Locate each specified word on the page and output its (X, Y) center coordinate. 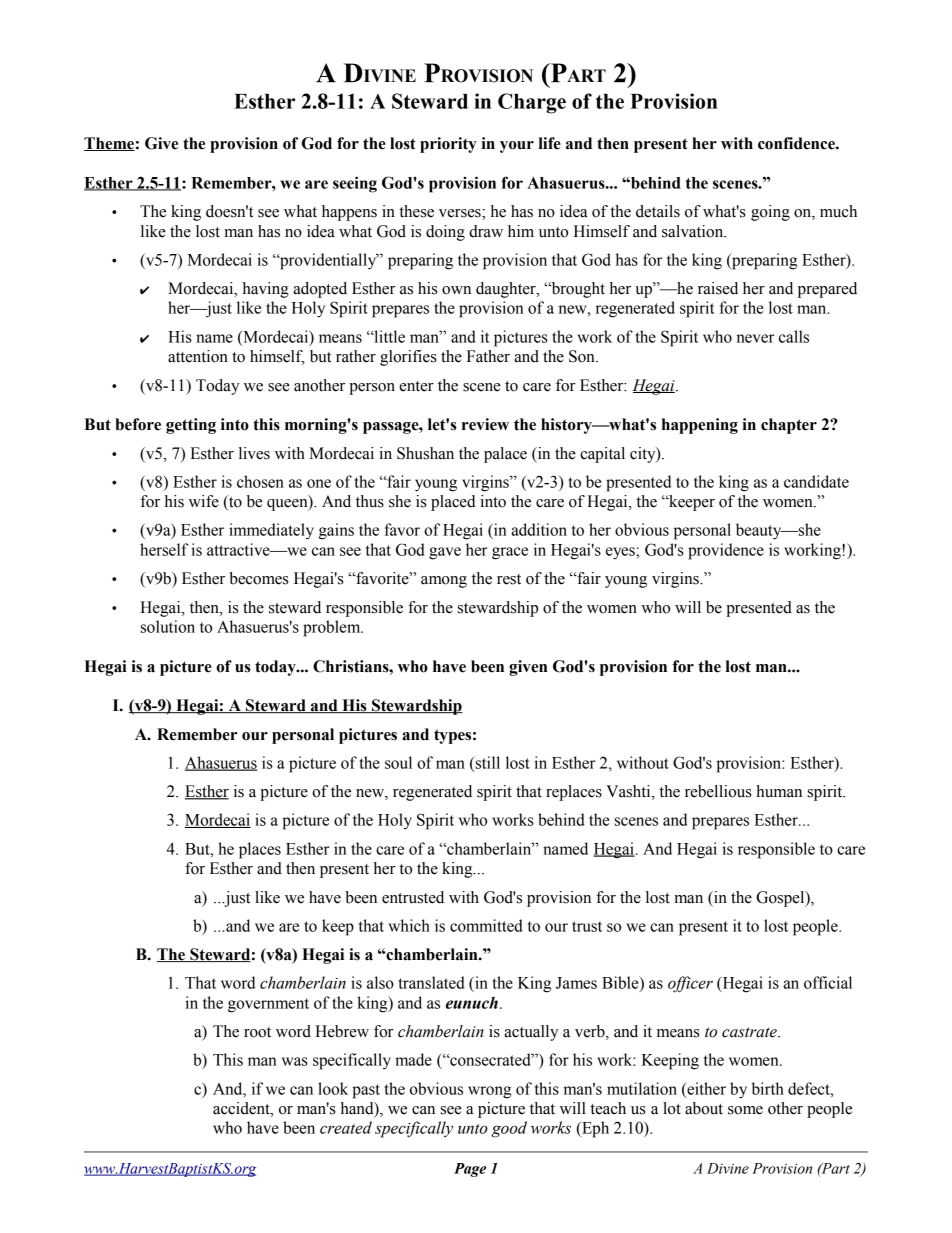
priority (448, 145)
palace (505, 455)
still (486, 763)
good (509, 1129)
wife (204, 501)
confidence (797, 143)
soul (398, 762)
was (295, 1061)
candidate (816, 481)
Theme (109, 144)
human (779, 791)
